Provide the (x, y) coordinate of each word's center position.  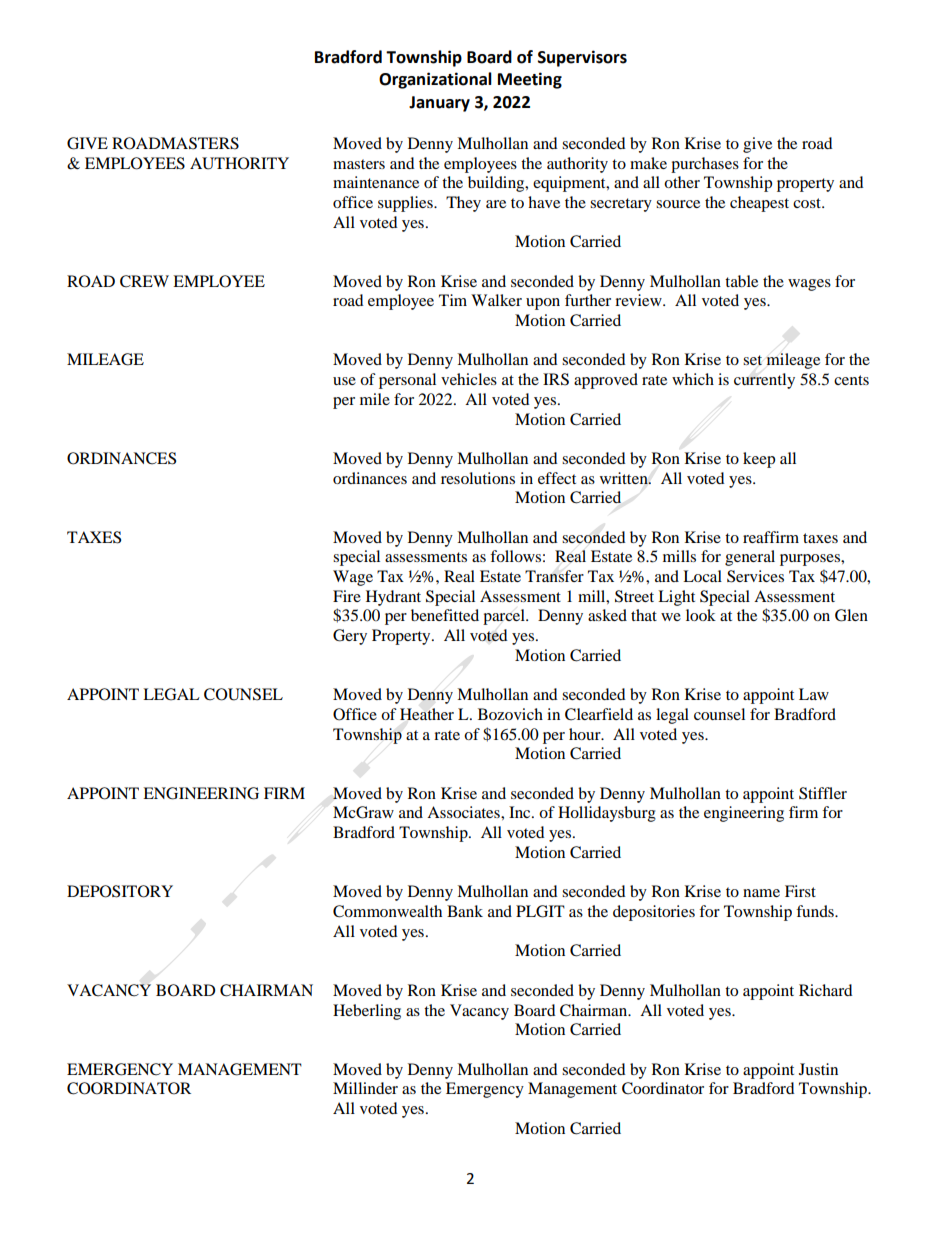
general (750, 558)
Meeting (530, 80)
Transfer (554, 576)
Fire (347, 596)
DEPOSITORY (120, 891)
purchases (705, 165)
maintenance (376, 182)
